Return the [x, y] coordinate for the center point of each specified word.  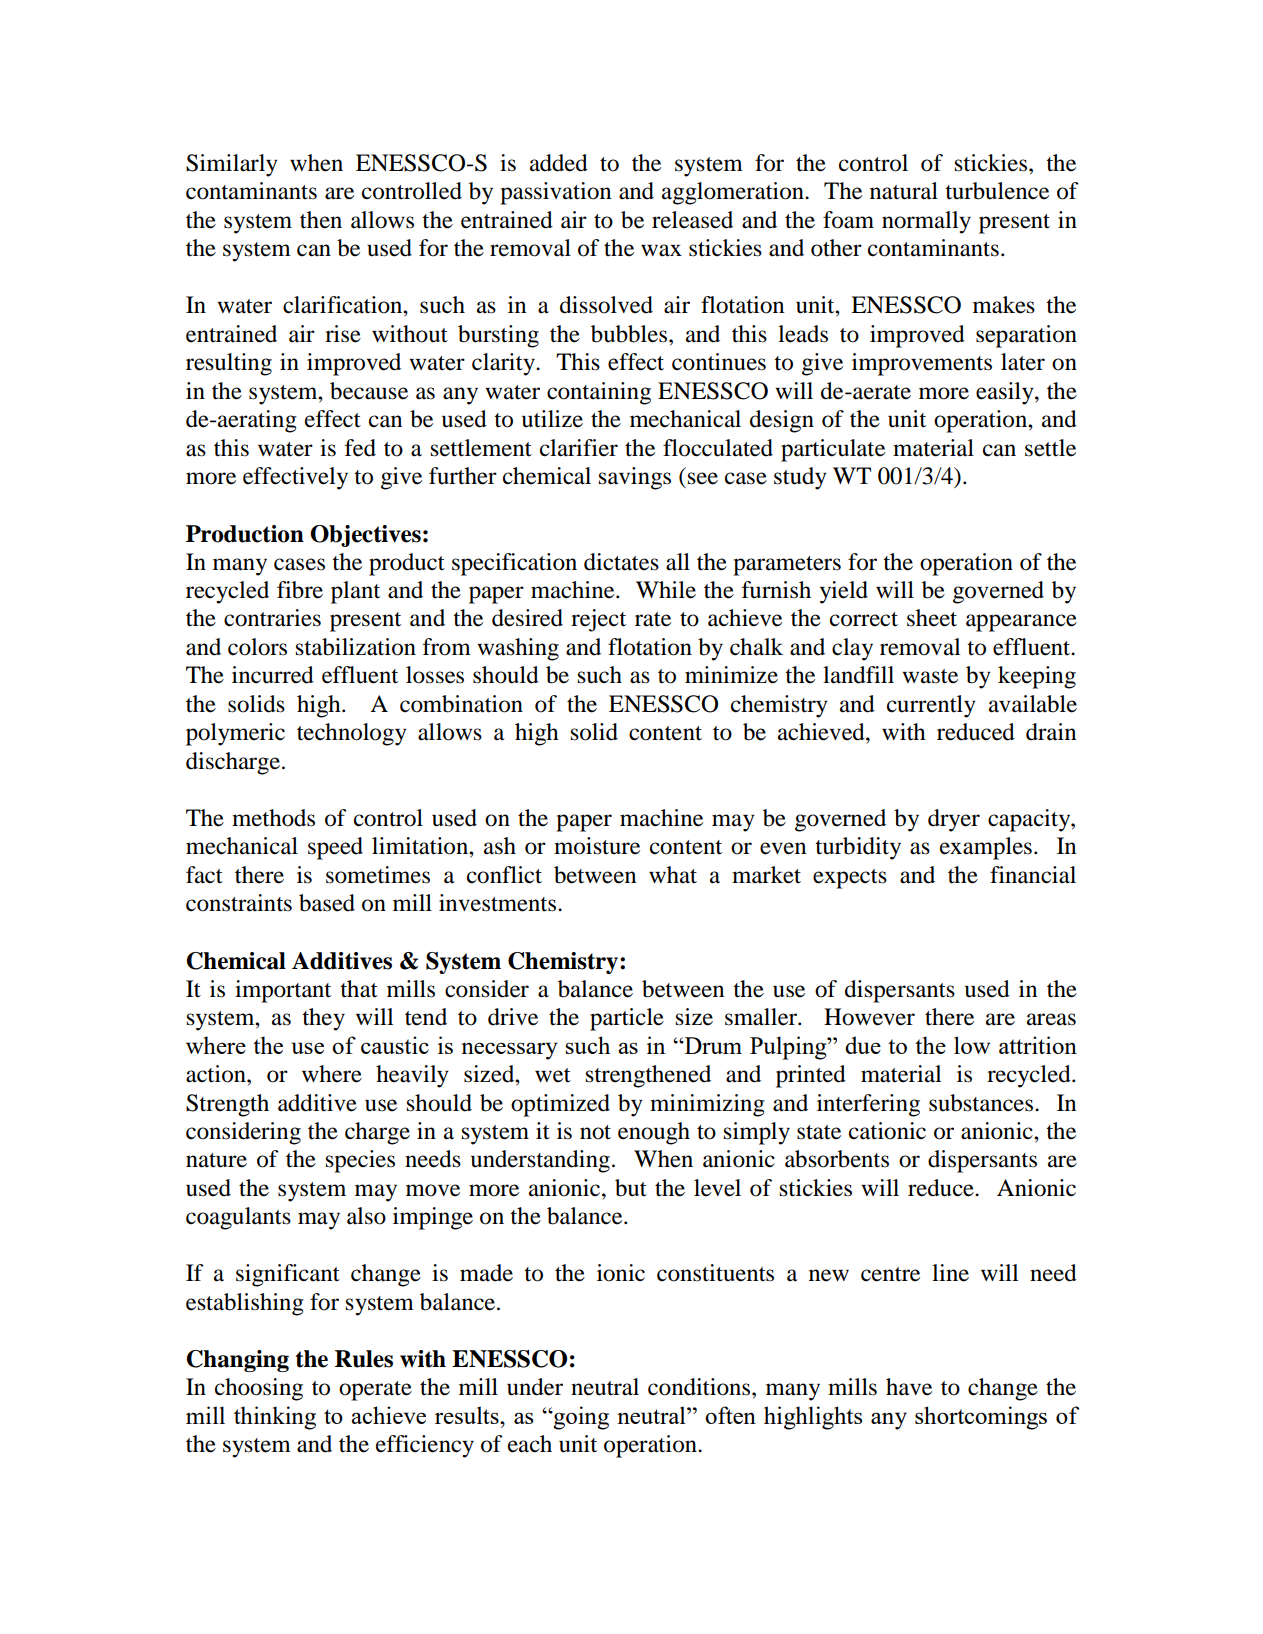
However [869, 1017]
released [692, 220]
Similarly [232, 165]
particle [627, 1019]
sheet [932, 618]
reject [598, 620]
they [323, 1019]
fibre [300, 590]
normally [926, 222]
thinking [275, 1418]
